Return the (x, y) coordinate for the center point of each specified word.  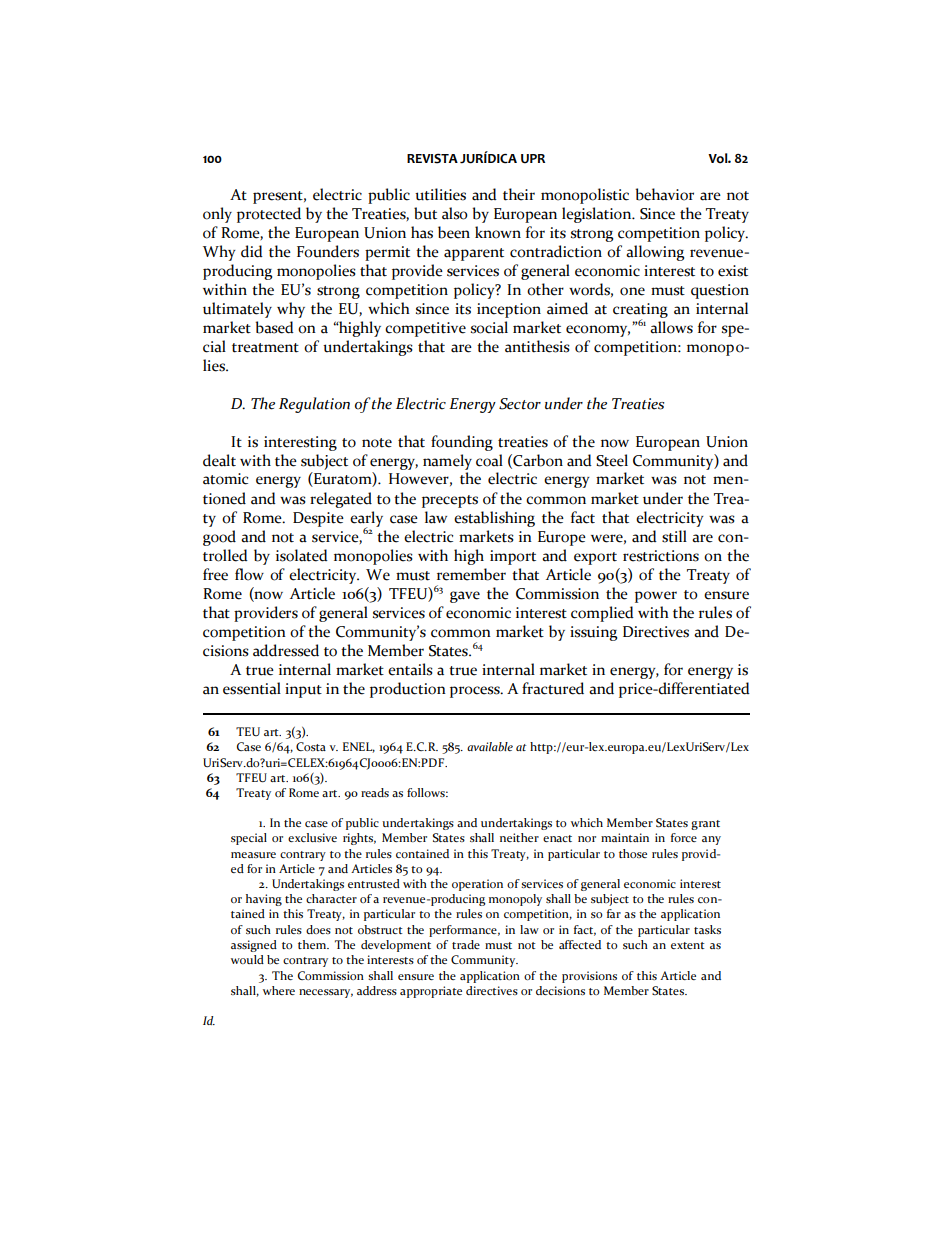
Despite (318, 519)
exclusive (312, 837)
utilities (440, 194)
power (656, 597)
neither (519, 837)
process (476, 692)
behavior (664, 194)
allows (671, 327)
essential (252, 688)
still (674, 536)
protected (269, 215)
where (279, 990)
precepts (450, 501)
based (274, 327)
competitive (425, 329)
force (684, 837)
